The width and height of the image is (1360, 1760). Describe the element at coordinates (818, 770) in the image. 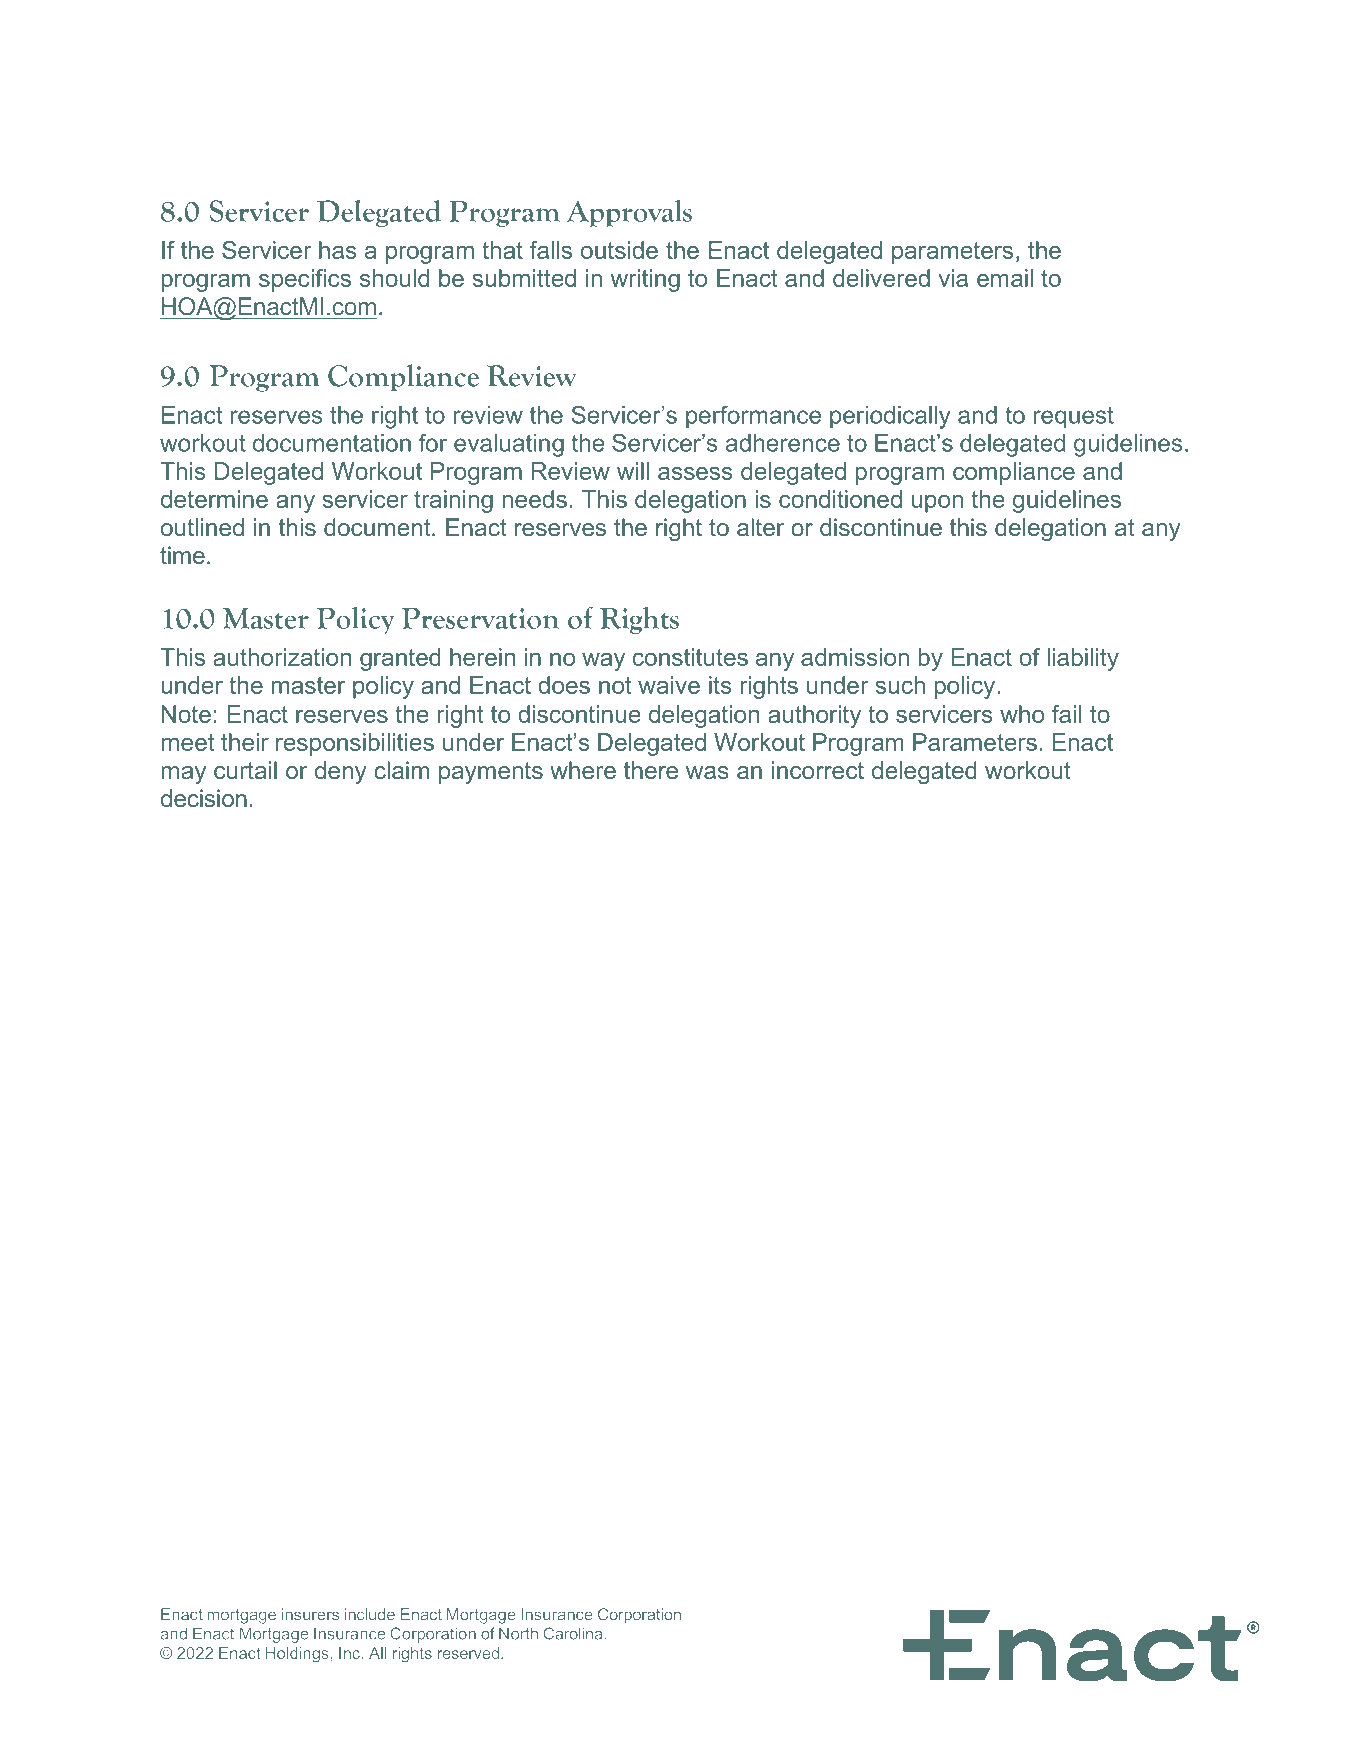

I see `incorrect` at that location.
